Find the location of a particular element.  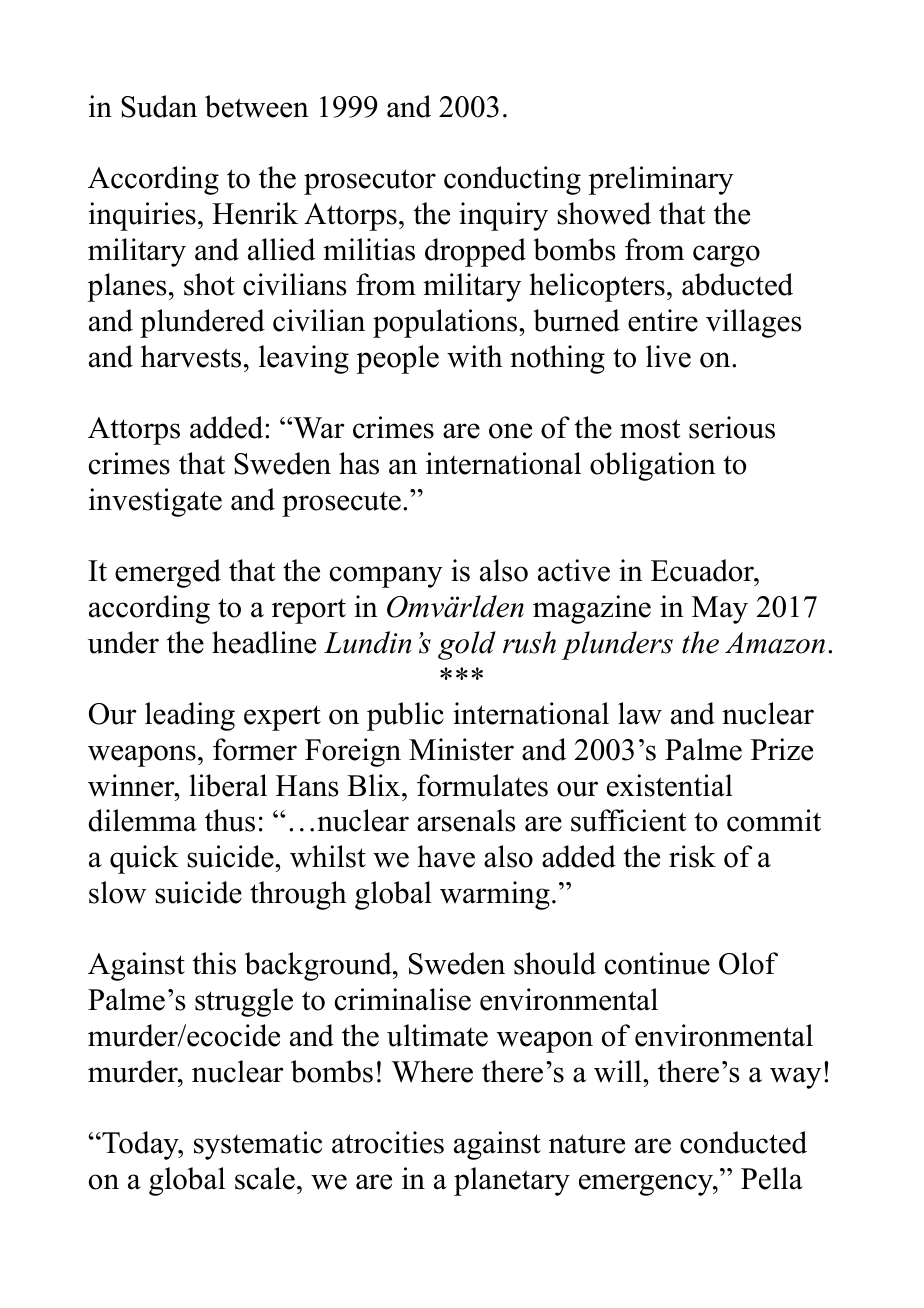

Minister is located at coordinates (461, 749).
